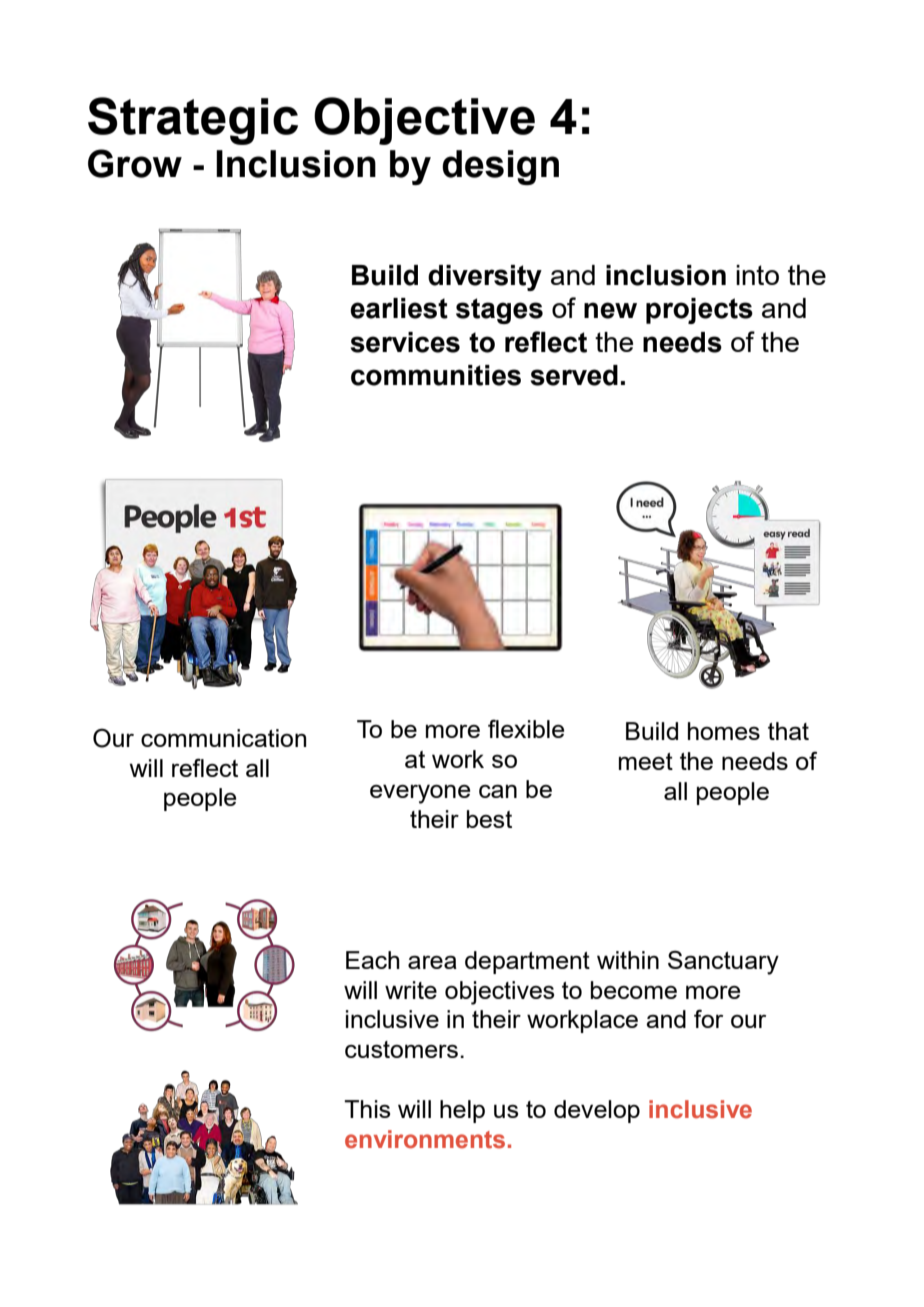 Image resolution: width=924 pixels, height=1307 pixels. I want to click on into, so click(757, 275).
